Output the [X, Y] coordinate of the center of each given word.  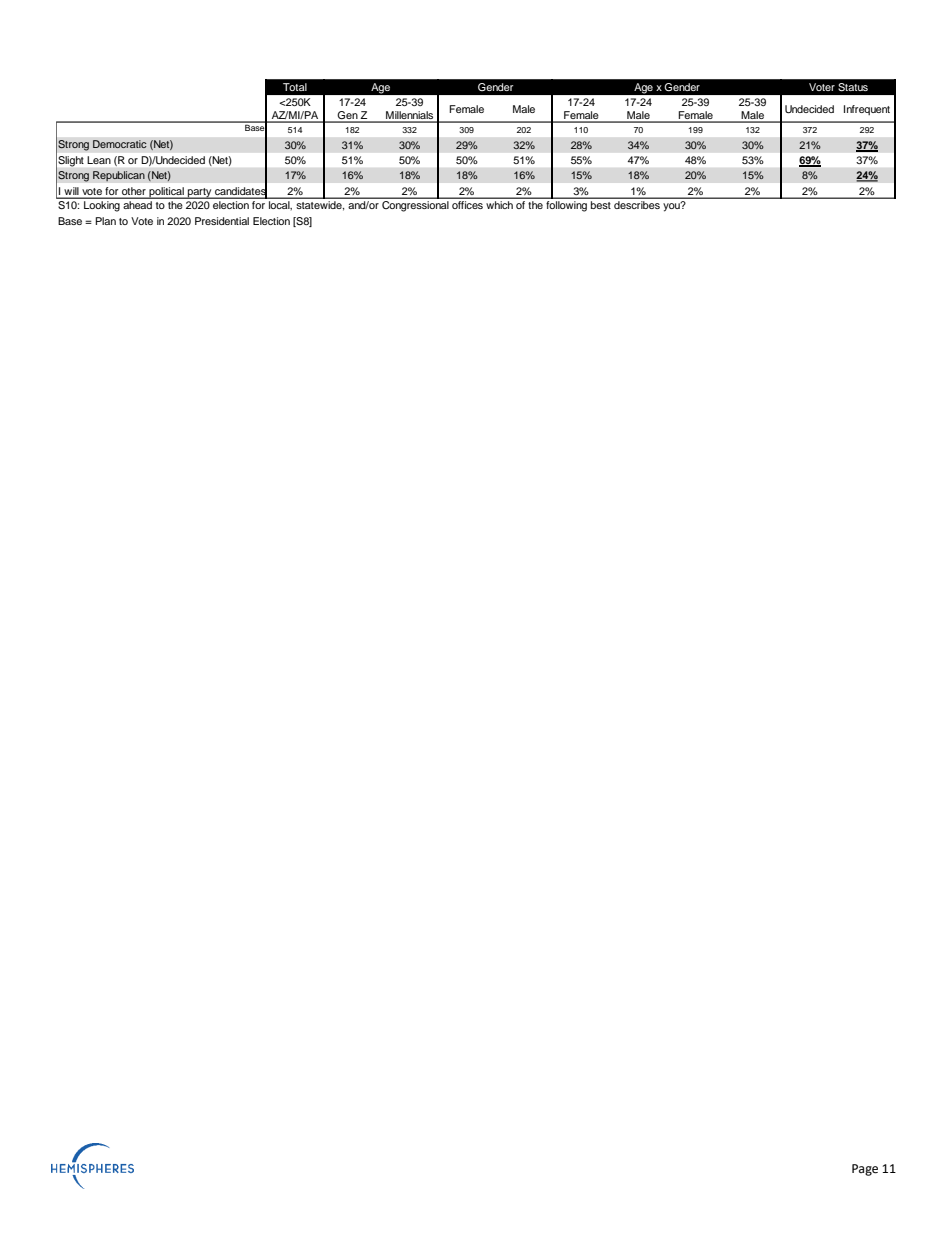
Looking [102, 206]
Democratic [120, 144]
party [200, 193]
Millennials [410, 116]
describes [637, 205]
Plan [105, 221]
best [600, 205]
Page [865, 1170]
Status [853, 87]
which [500, 205]
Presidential [222, 221]
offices [467, 205]
